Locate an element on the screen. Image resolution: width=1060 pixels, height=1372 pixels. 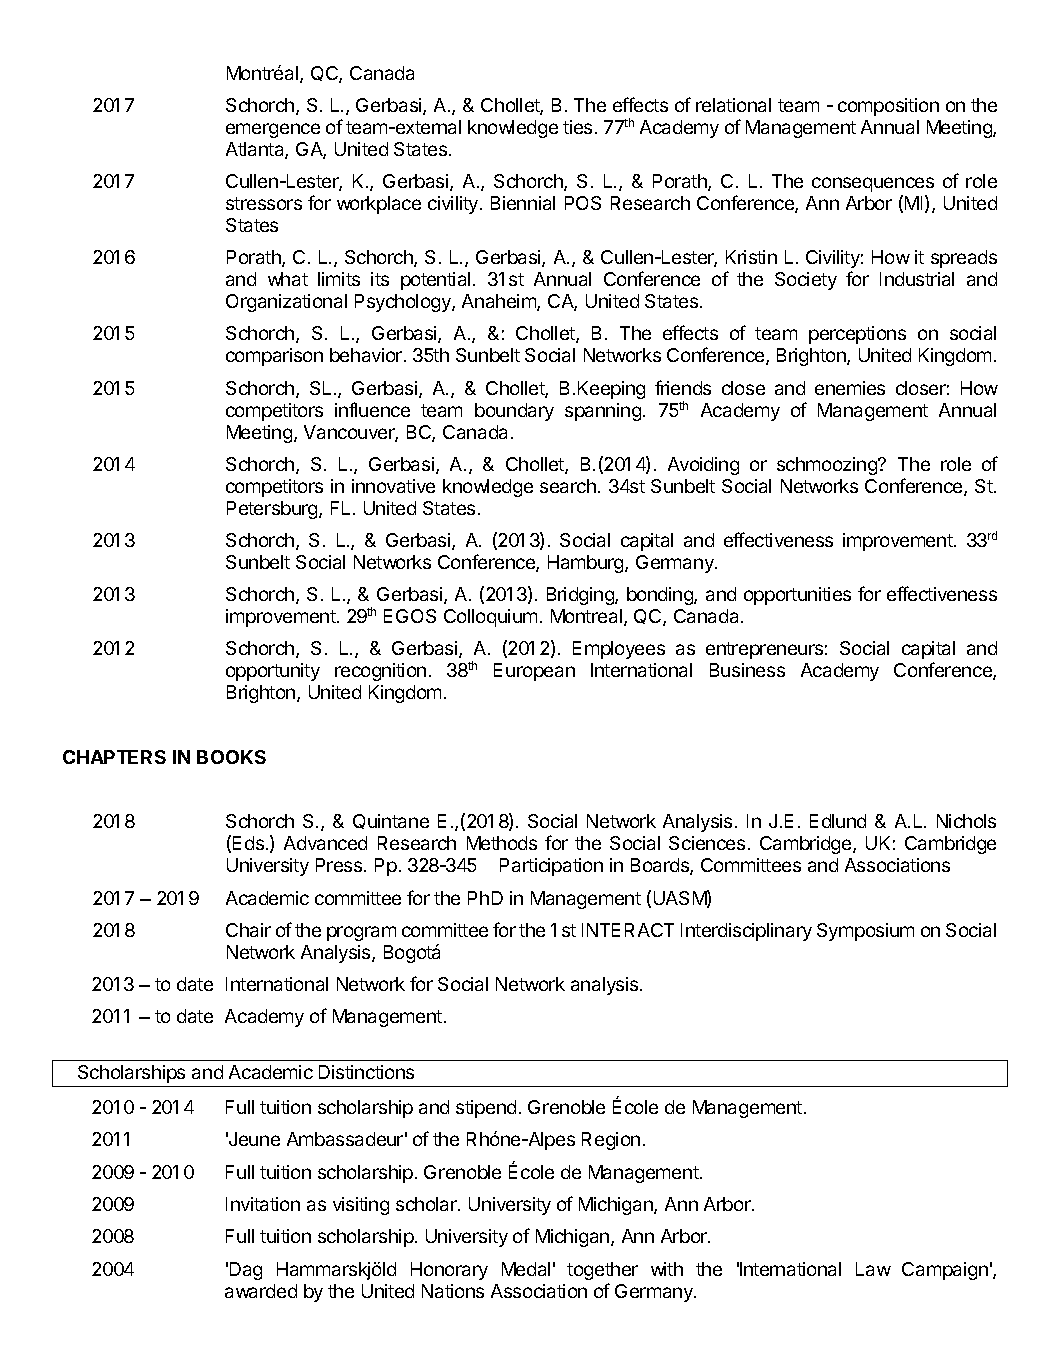
Participation is located at coordinates (551, 867).
